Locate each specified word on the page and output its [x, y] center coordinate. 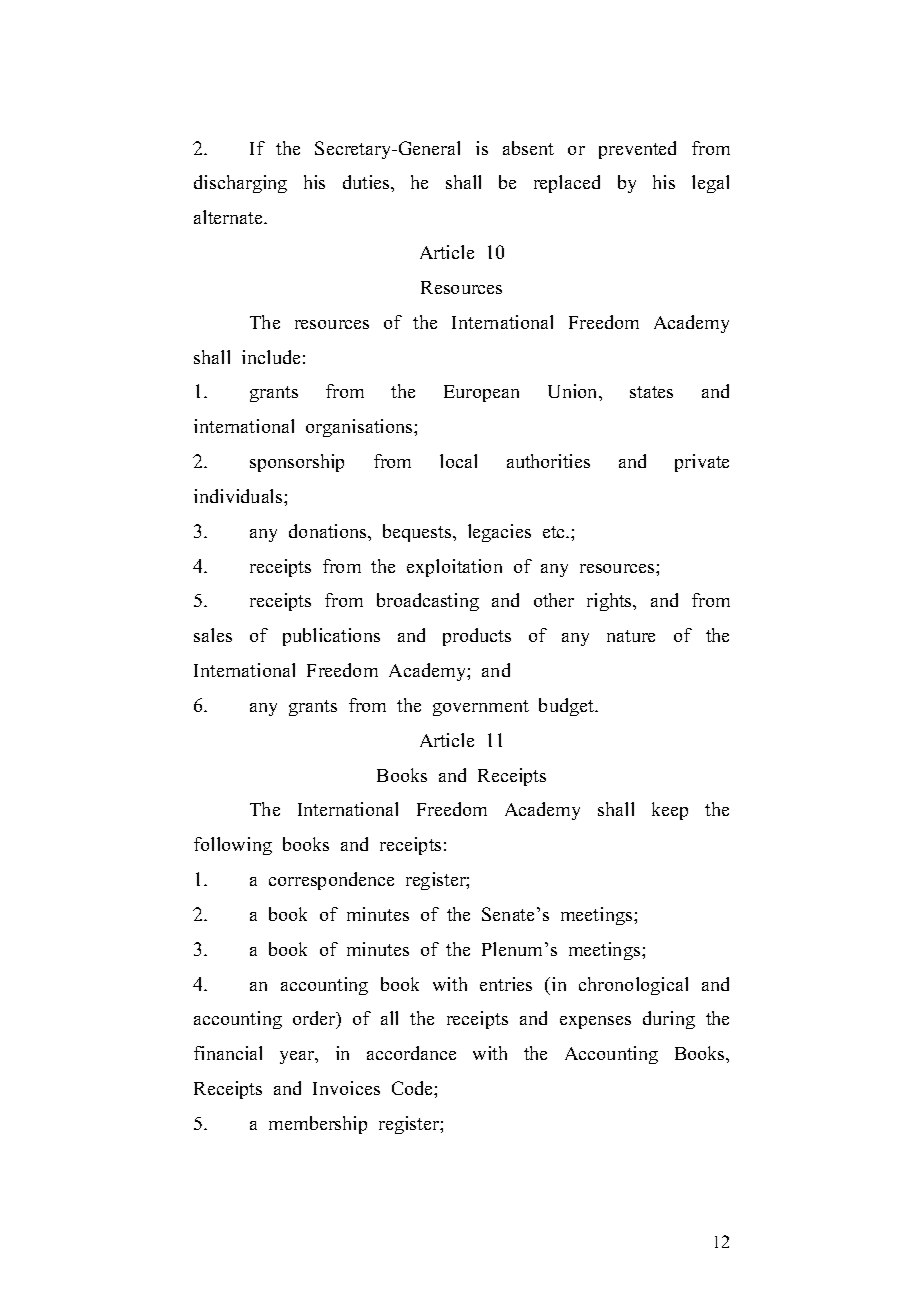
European [481, 393]
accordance [411, 1053]
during [669, 1020]
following [233, 846]
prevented [637, 150]
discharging [240, 184]
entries [506, 984]
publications [331, 637]
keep [670, 811]
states [651, 392]
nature [631, 636]
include [271, 357]
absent [528, 148]
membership [318, 1125]
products [477, 637]
